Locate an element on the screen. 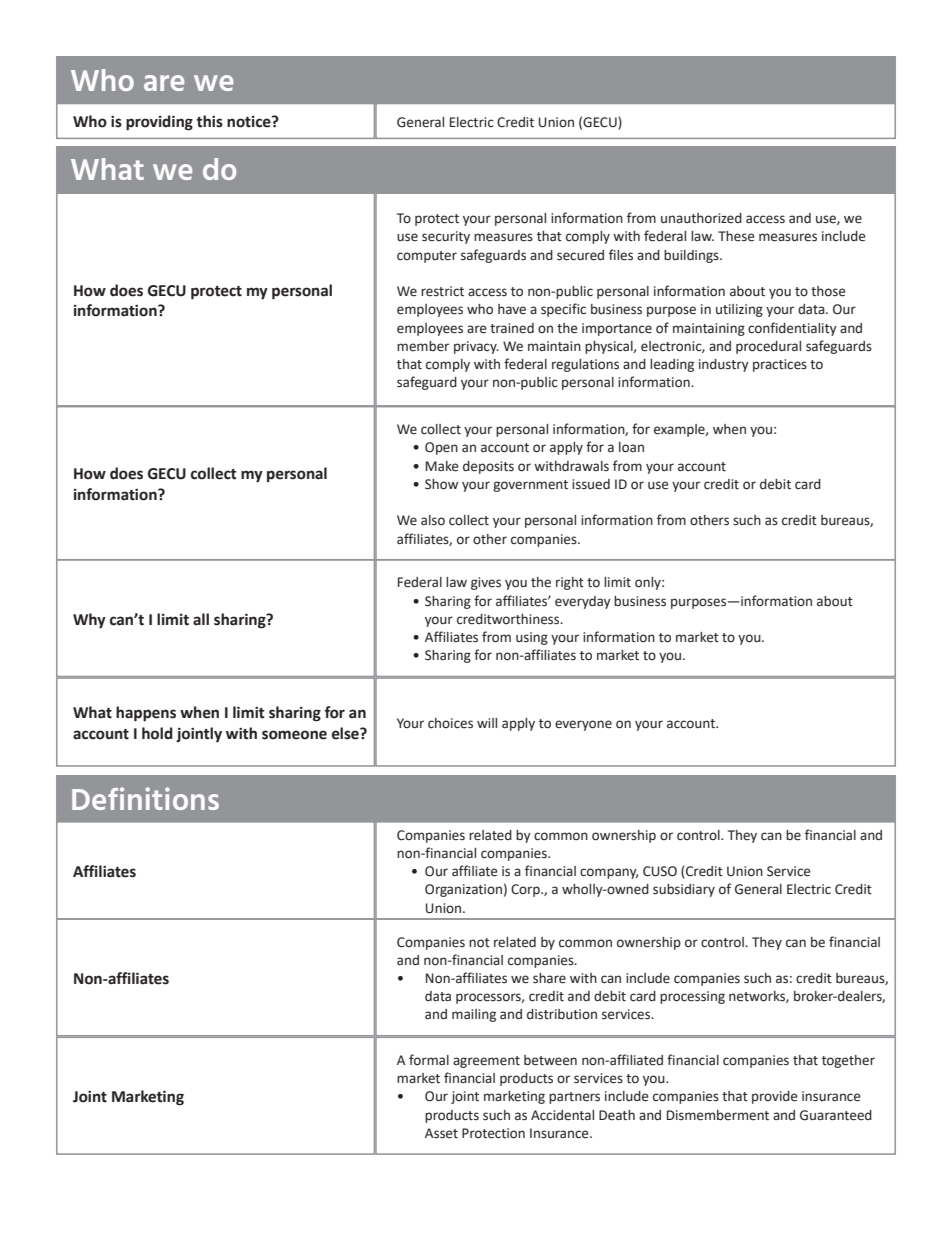 The height and width of the screenshot is (1233, 952). formal is located at coordinates (429, 1060).
